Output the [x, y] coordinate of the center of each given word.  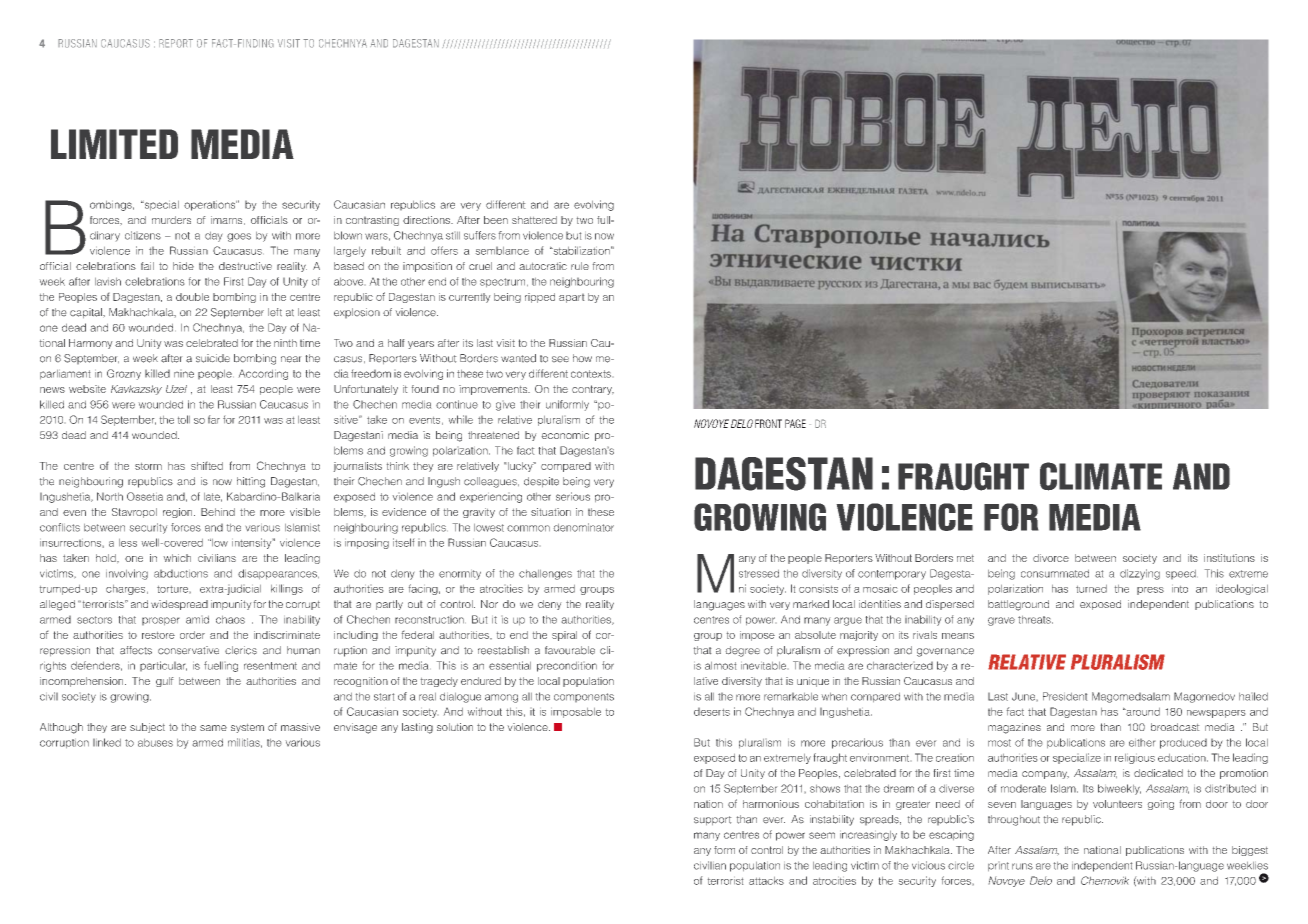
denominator [584, 527]
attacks [766, 881]
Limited [114, 144]
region [179, 513]
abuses [155, 743]
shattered [534, 220]
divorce [1051, 558]
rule [580, 266]
